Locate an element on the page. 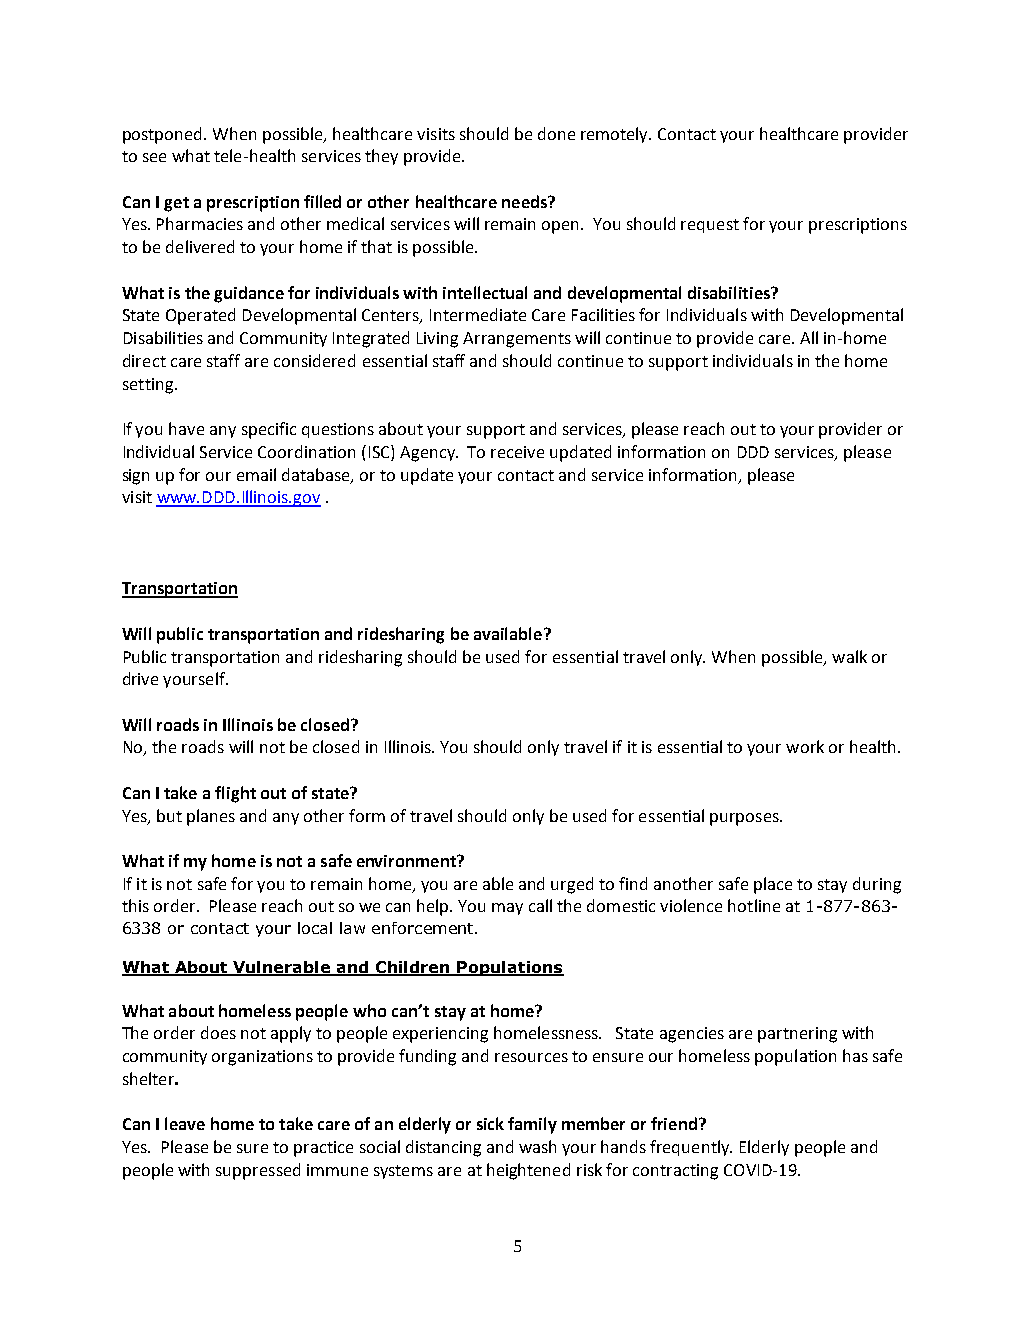  walk is located at coordinates (849, 656).
